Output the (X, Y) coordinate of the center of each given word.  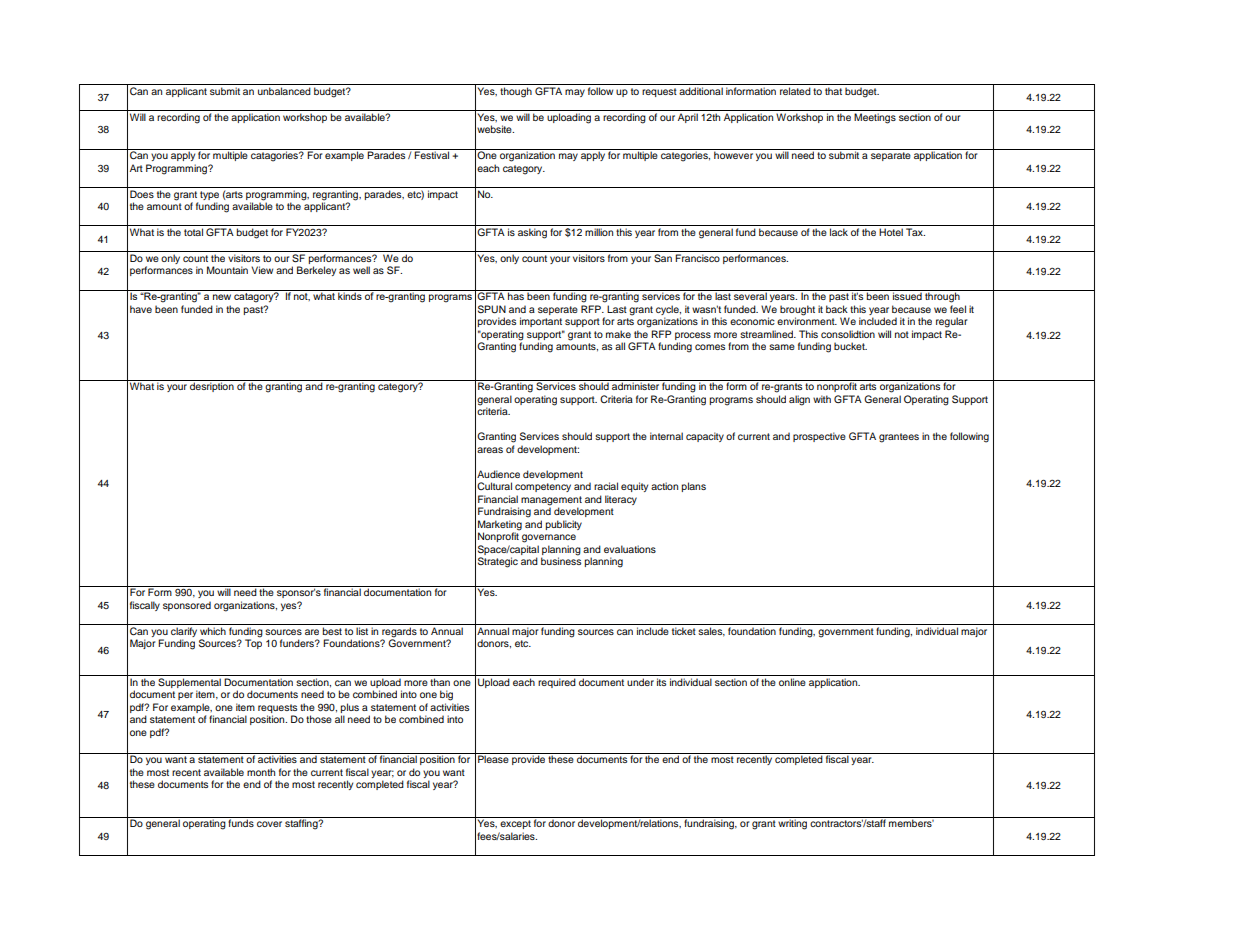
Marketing (500, 526)
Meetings (875, 118)
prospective (819, 437)
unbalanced (284, 91)
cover (269, 824)
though (516, 92)
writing (793, 823)
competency (543, 487)
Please (493, 758)
